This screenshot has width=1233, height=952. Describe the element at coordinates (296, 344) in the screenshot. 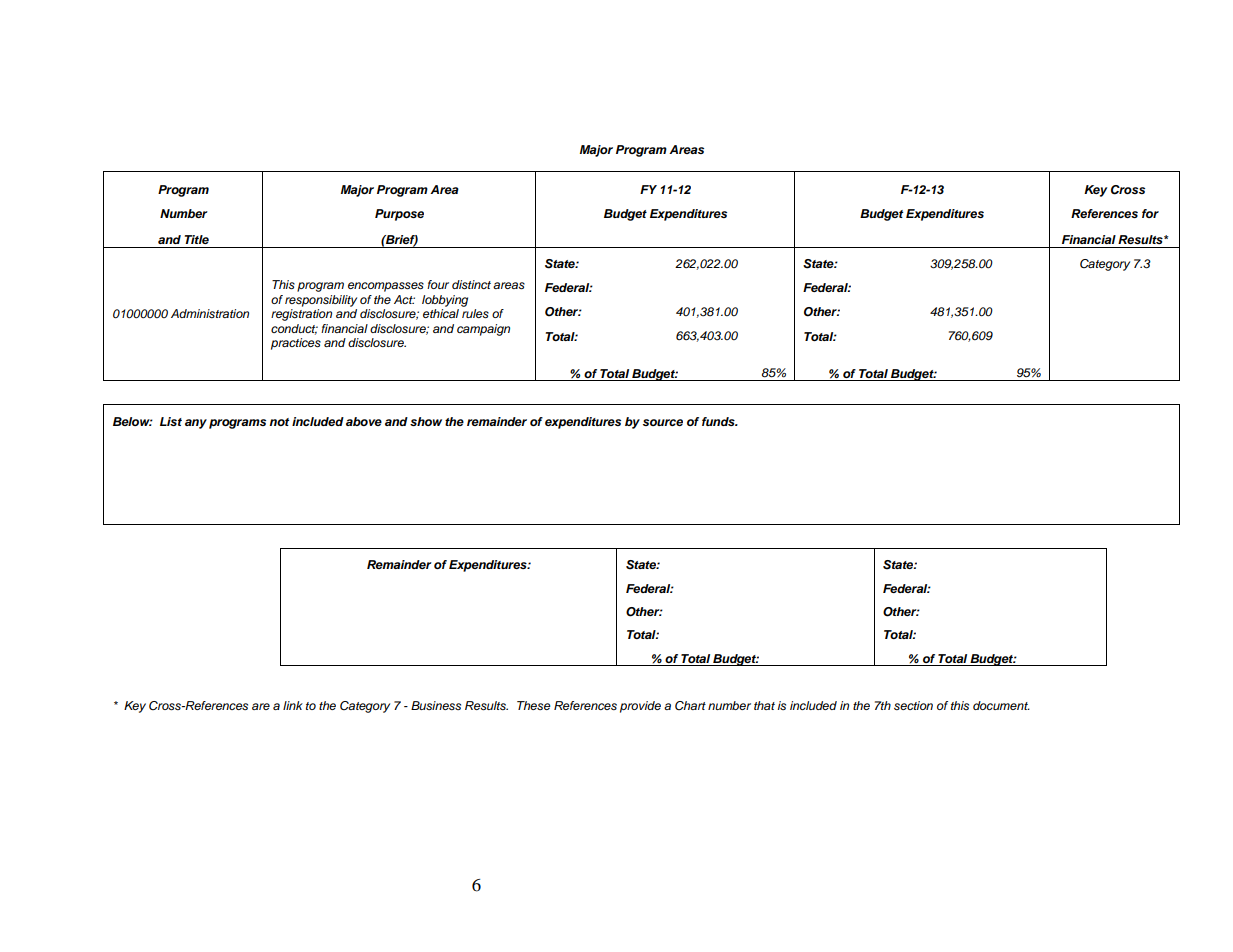

I see `practices` at that location.
